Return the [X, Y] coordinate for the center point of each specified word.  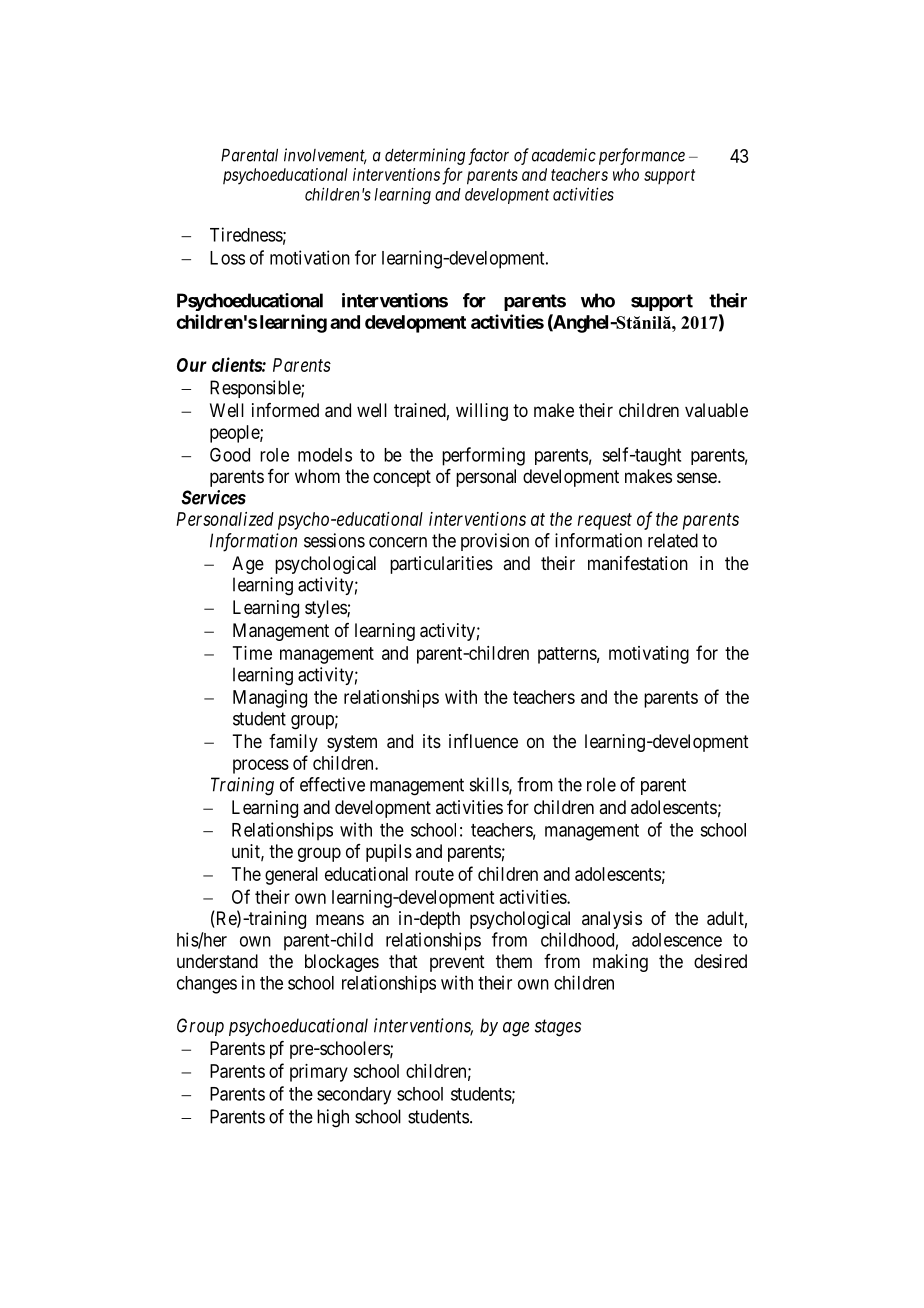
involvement [325, 156]
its [432, 741]
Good [230, 454]
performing [483, 456]
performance [642, 156]
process [261, 766]
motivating [649, 655]
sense [697, 477]
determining [425, 156]
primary [319, 1073]
